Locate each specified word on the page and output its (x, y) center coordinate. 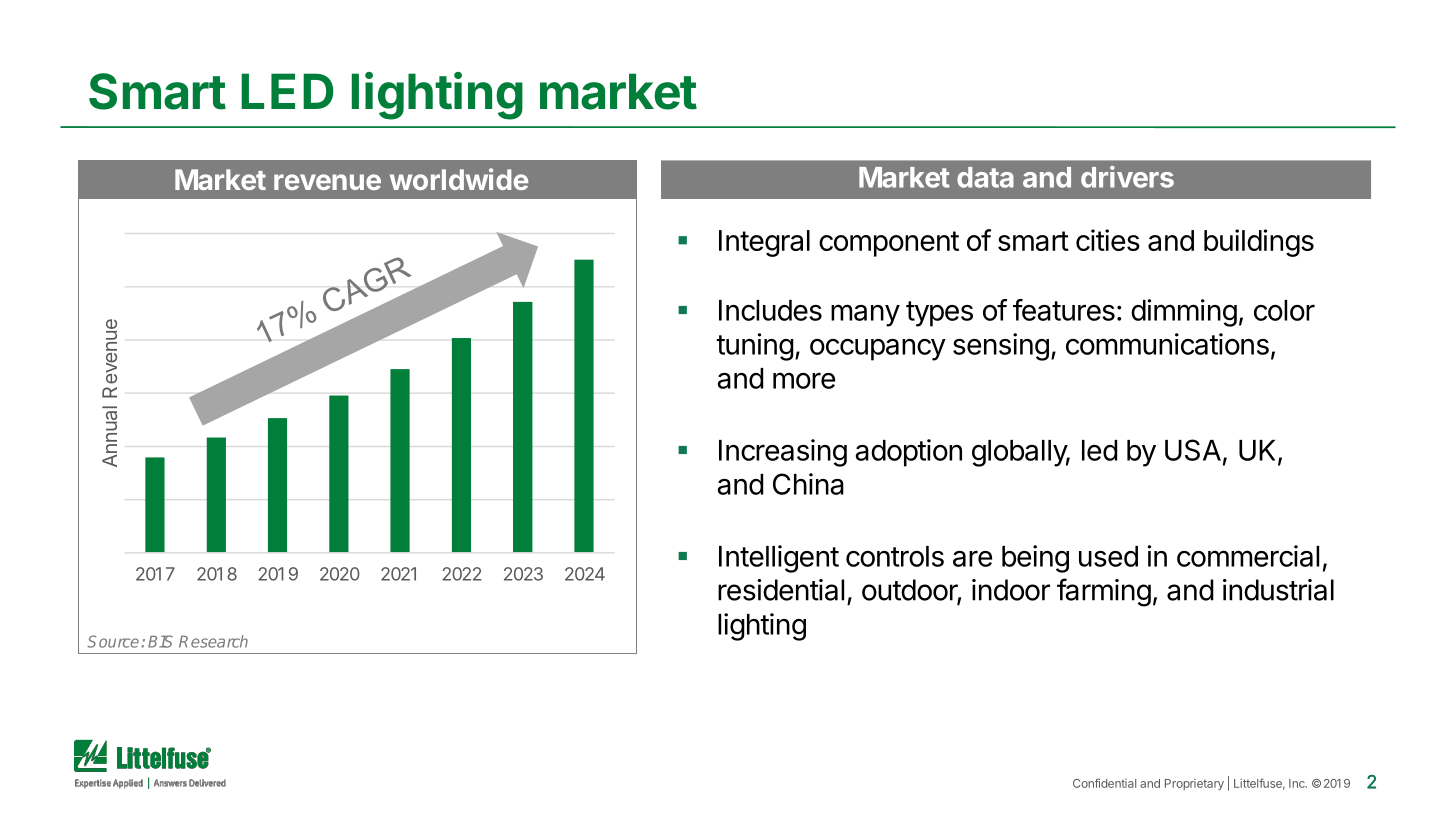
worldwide (459, 179)
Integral (764, 243)
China (808, 484)
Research (213, 641)
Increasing (783, 453)
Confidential (1104, 783)
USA (1193, 450)
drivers (1127, 177)
